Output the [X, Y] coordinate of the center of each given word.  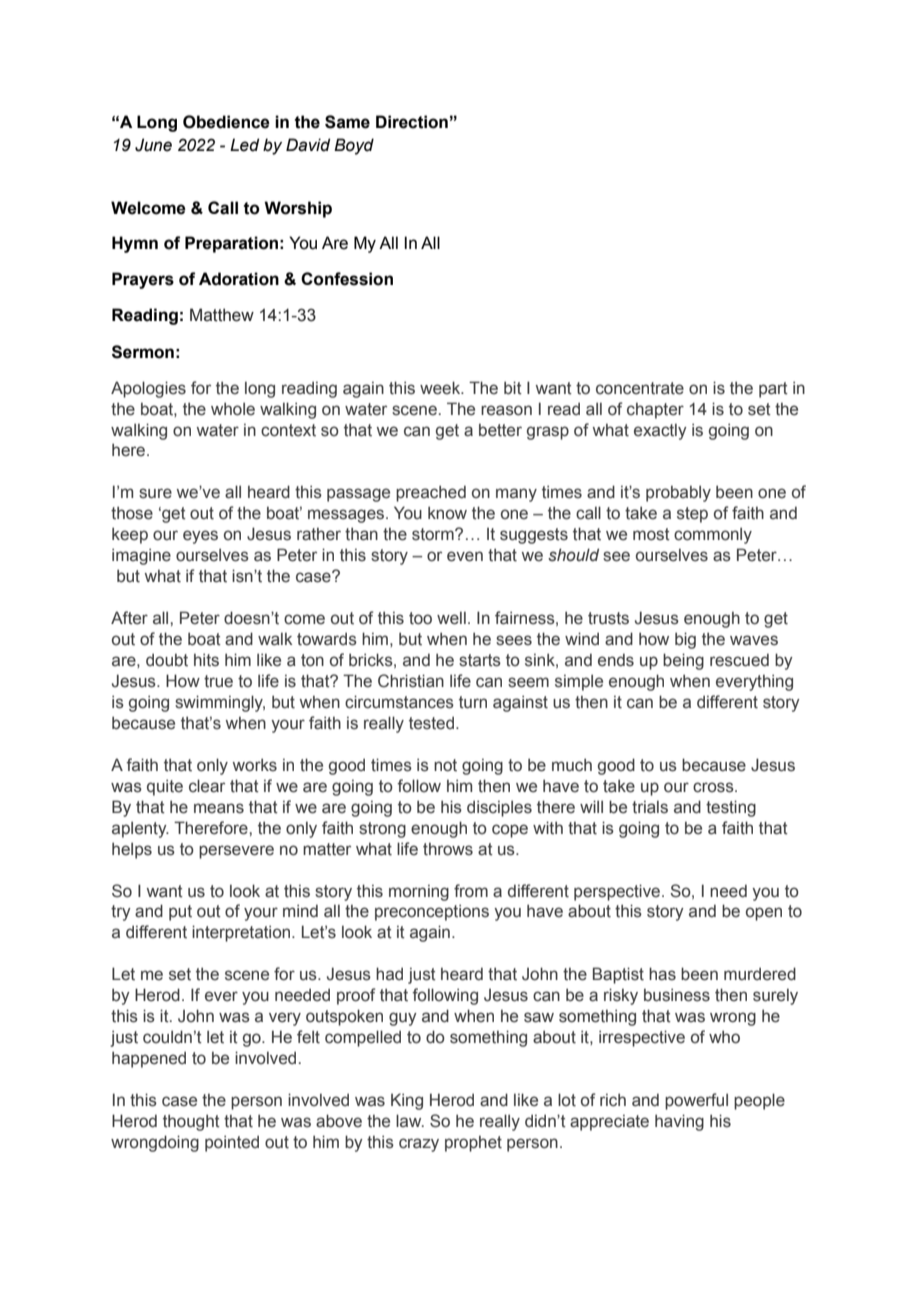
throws [448, 849]
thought [191, 1122]
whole [233, 409]
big [685, 640]
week [441, 388]
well [451, 618]
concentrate [640, 388]
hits [206, 660]
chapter [655, 411]
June [153, 145]
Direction [412, 122]
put [180, 913]
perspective [617, 892]
